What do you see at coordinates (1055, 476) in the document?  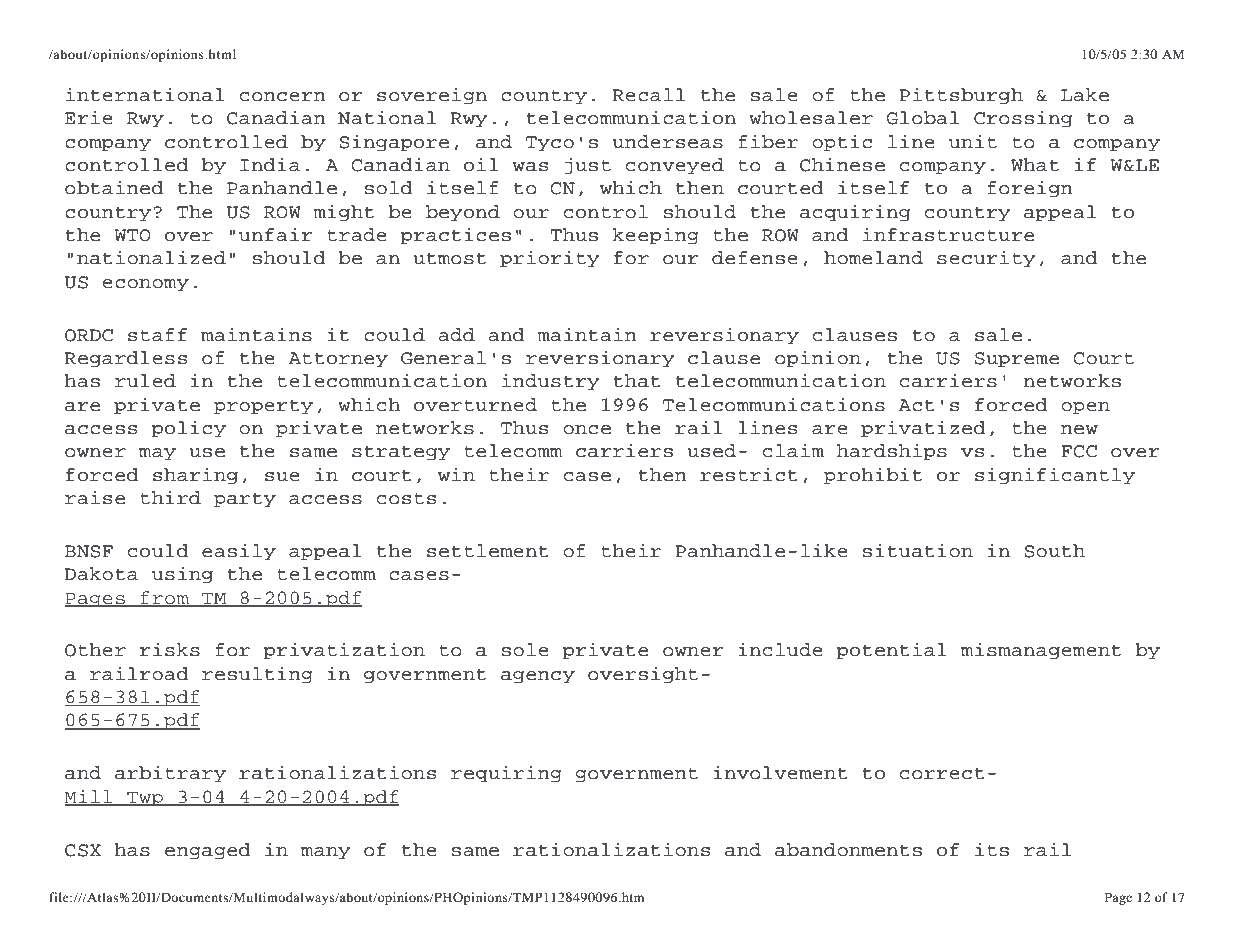 I see `significantly` at bounding box center [1055, 476].
